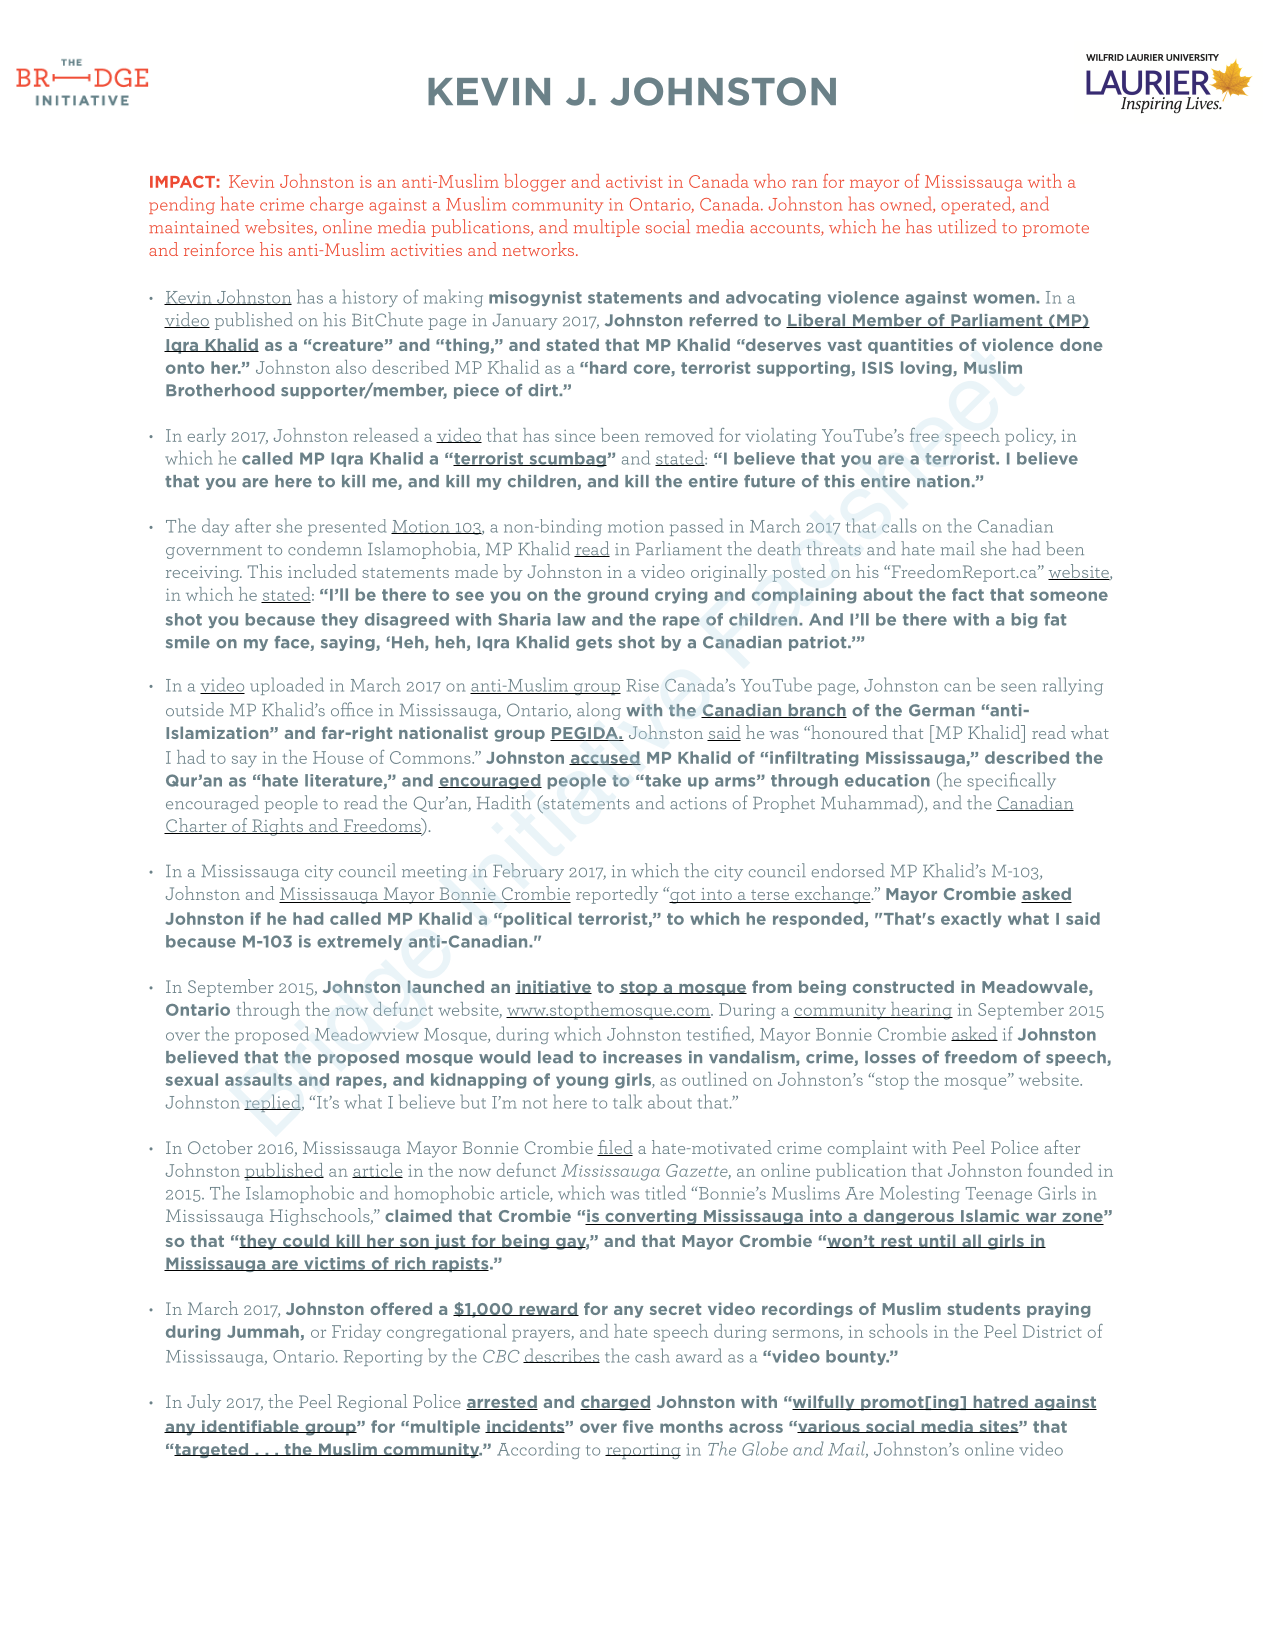 This image has height=1635, width=1263. Describe the element at coordinates (1011, 781) in the image. I see `specifically` at that location.
